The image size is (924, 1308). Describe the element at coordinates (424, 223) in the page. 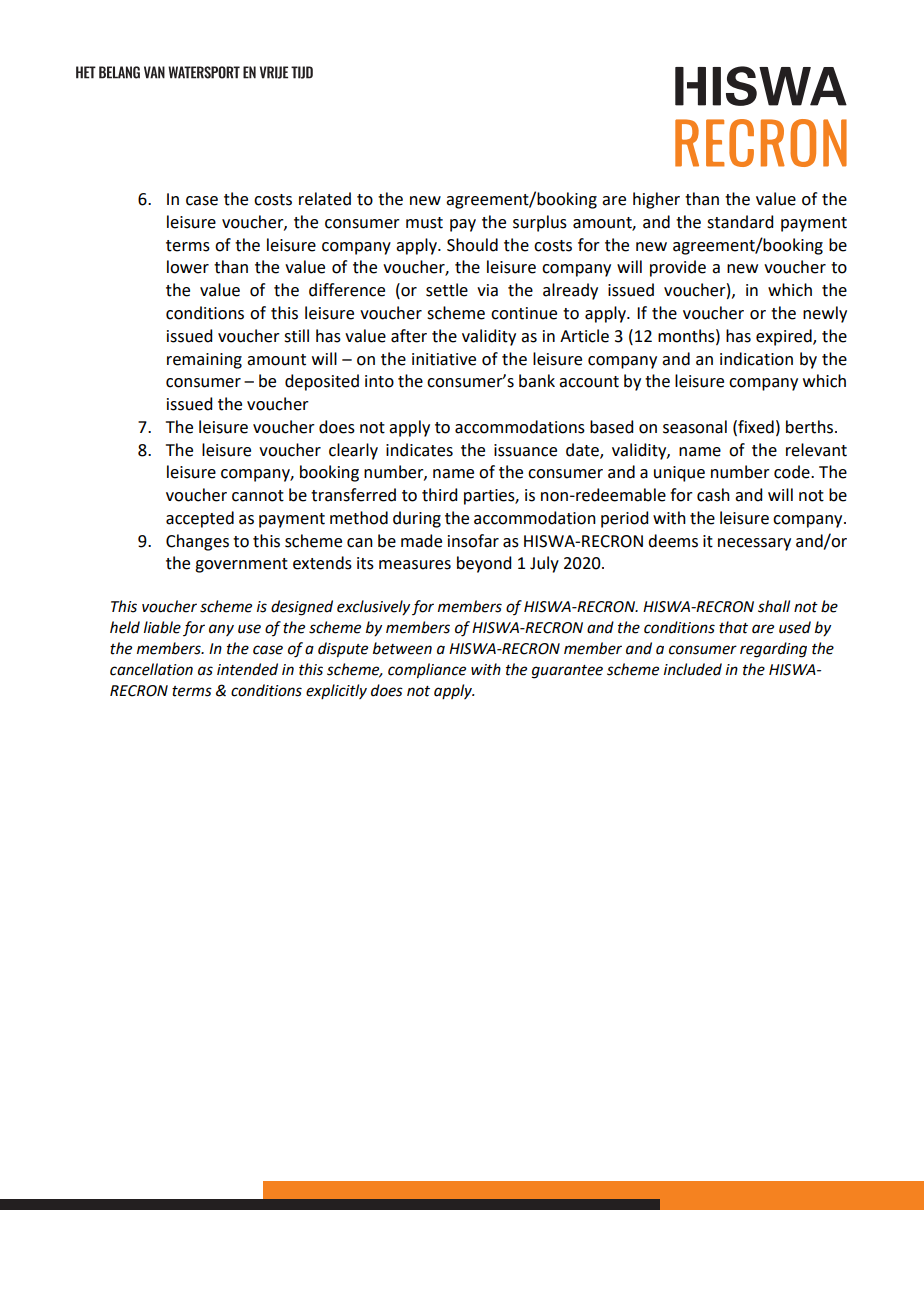

I see `must` at that location.
